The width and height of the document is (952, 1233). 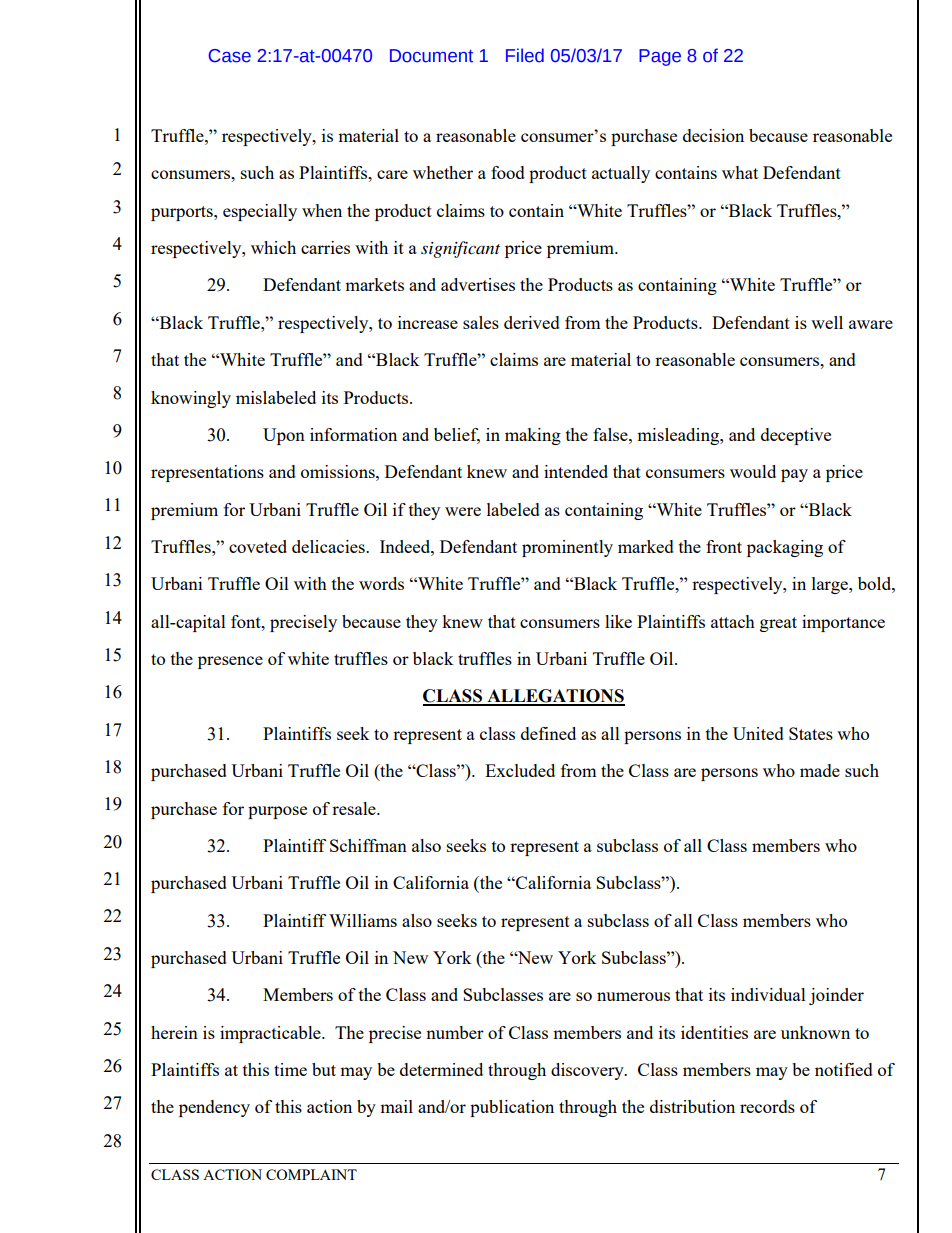 What do you see at coordinates (311, 1174) in the document?
I see `COMPLAINT` at bounding box center [311, 1174].
